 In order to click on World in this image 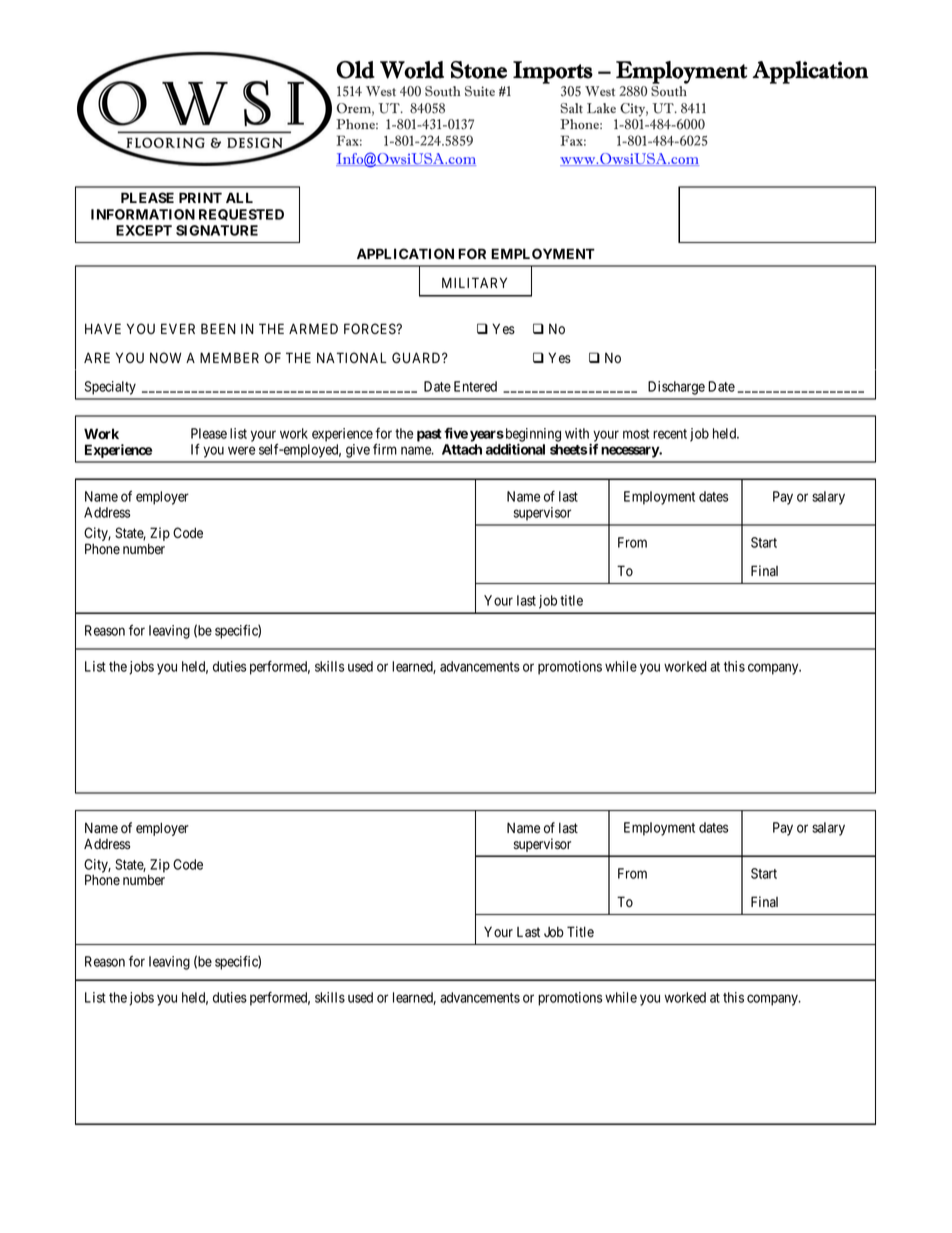, I will do `click(412, 70)`.
